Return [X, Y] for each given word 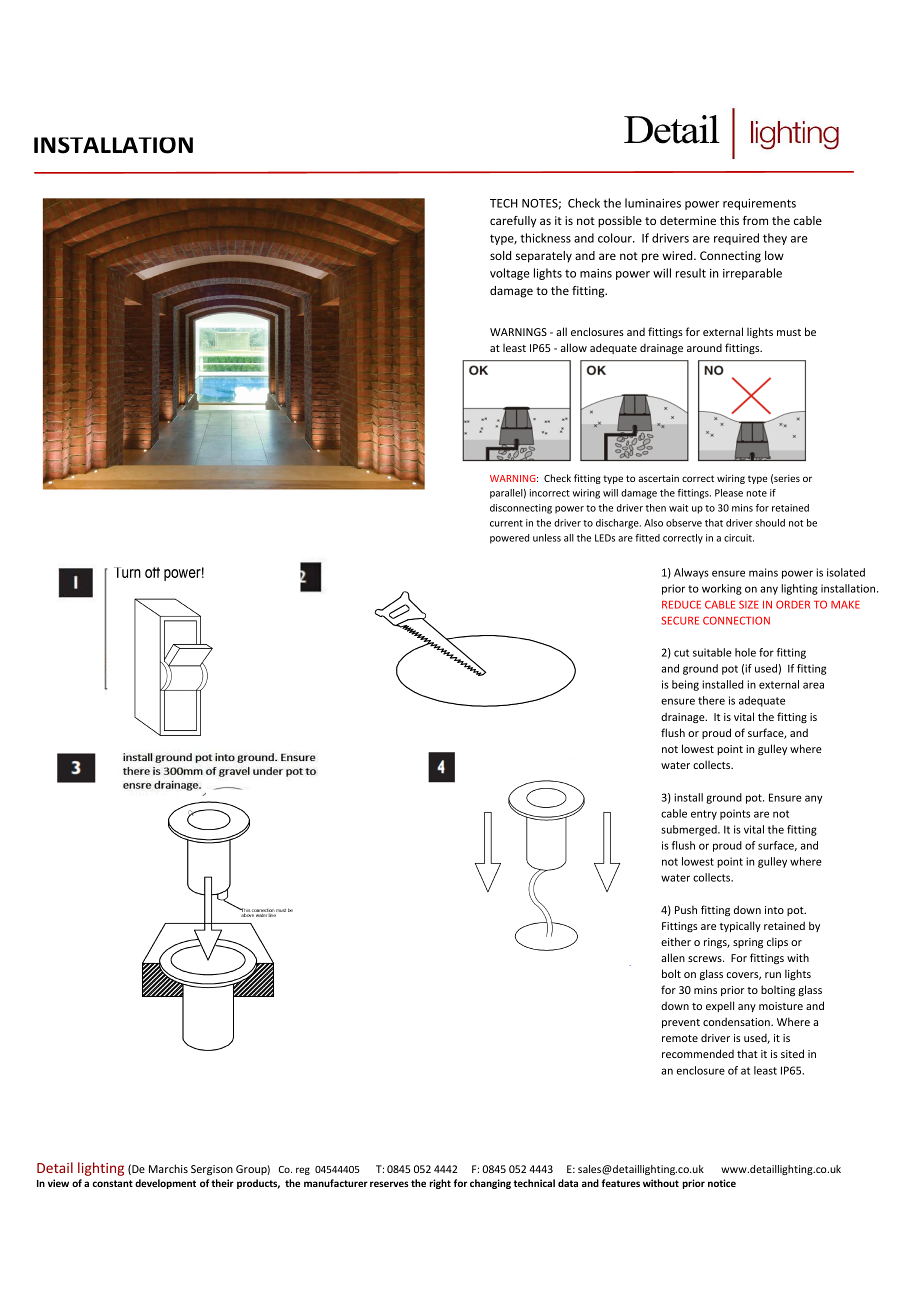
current [506, 523]
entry [704, 815]
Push [686, 909]
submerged [690, 830]
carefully [513, 222]
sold [500, 255]
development [165, 1184]
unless [547, 538]
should [770, 523]
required [736, 239]
